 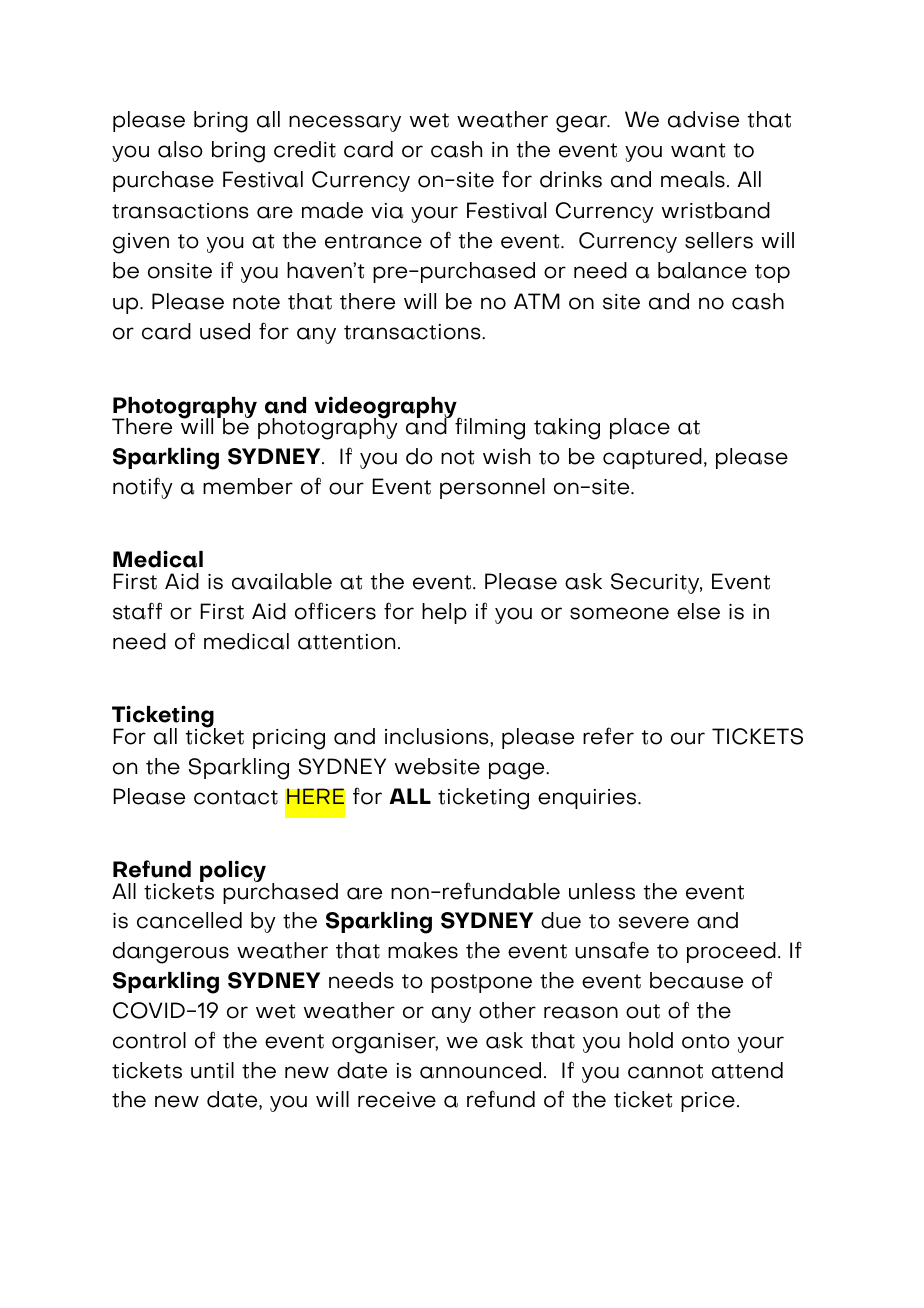 What do you see at coordinates (212, 1070) in the screenshot?
I see `until` at bounding box center [212, 1070].
